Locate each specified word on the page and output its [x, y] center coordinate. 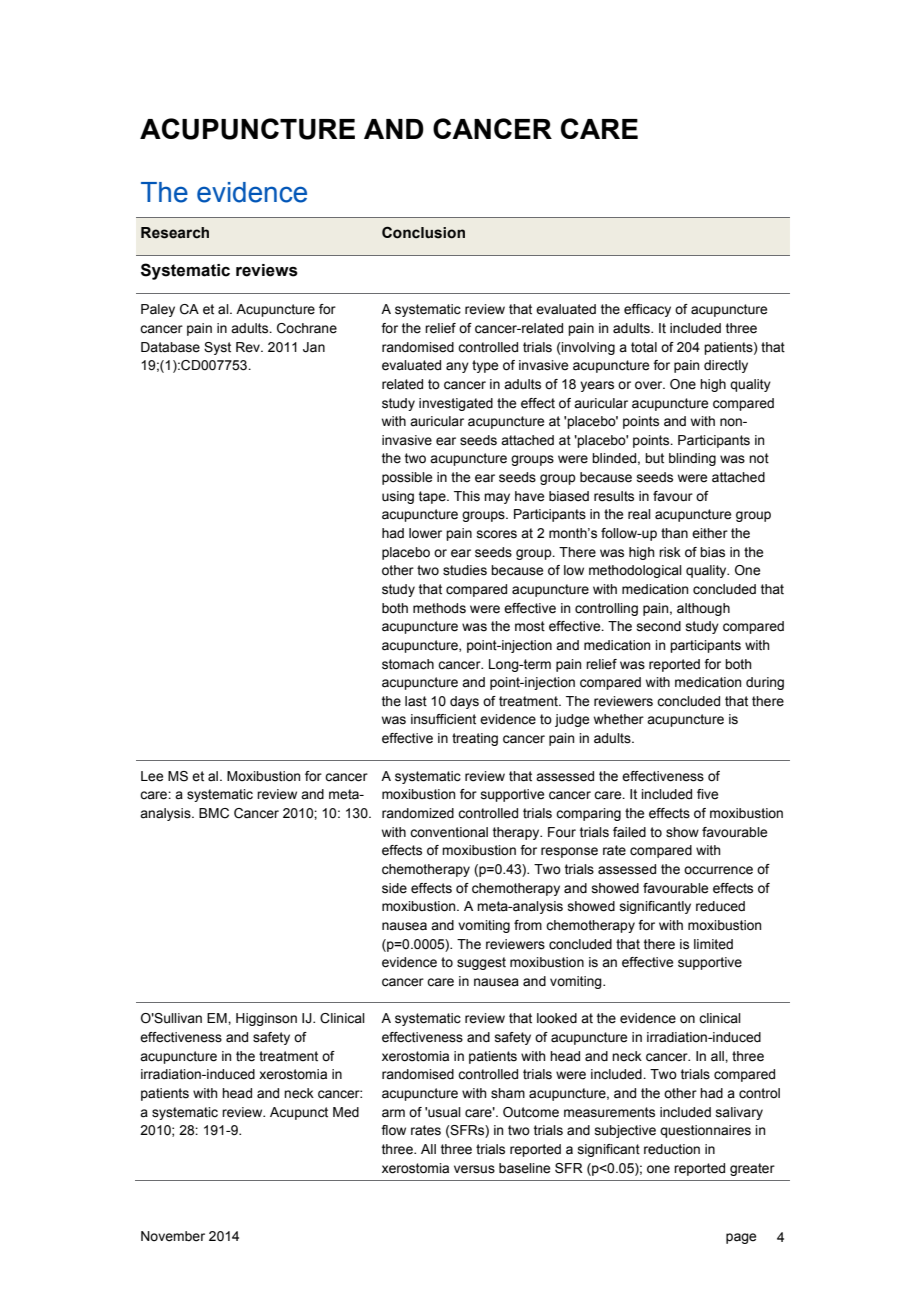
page [741, 1238]
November [173, 1236]
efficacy [647, 310]
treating [475, 739]
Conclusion [423, 232]
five [707, 794]
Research [175, 233]
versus [474, 1169]
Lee [152, 776]
